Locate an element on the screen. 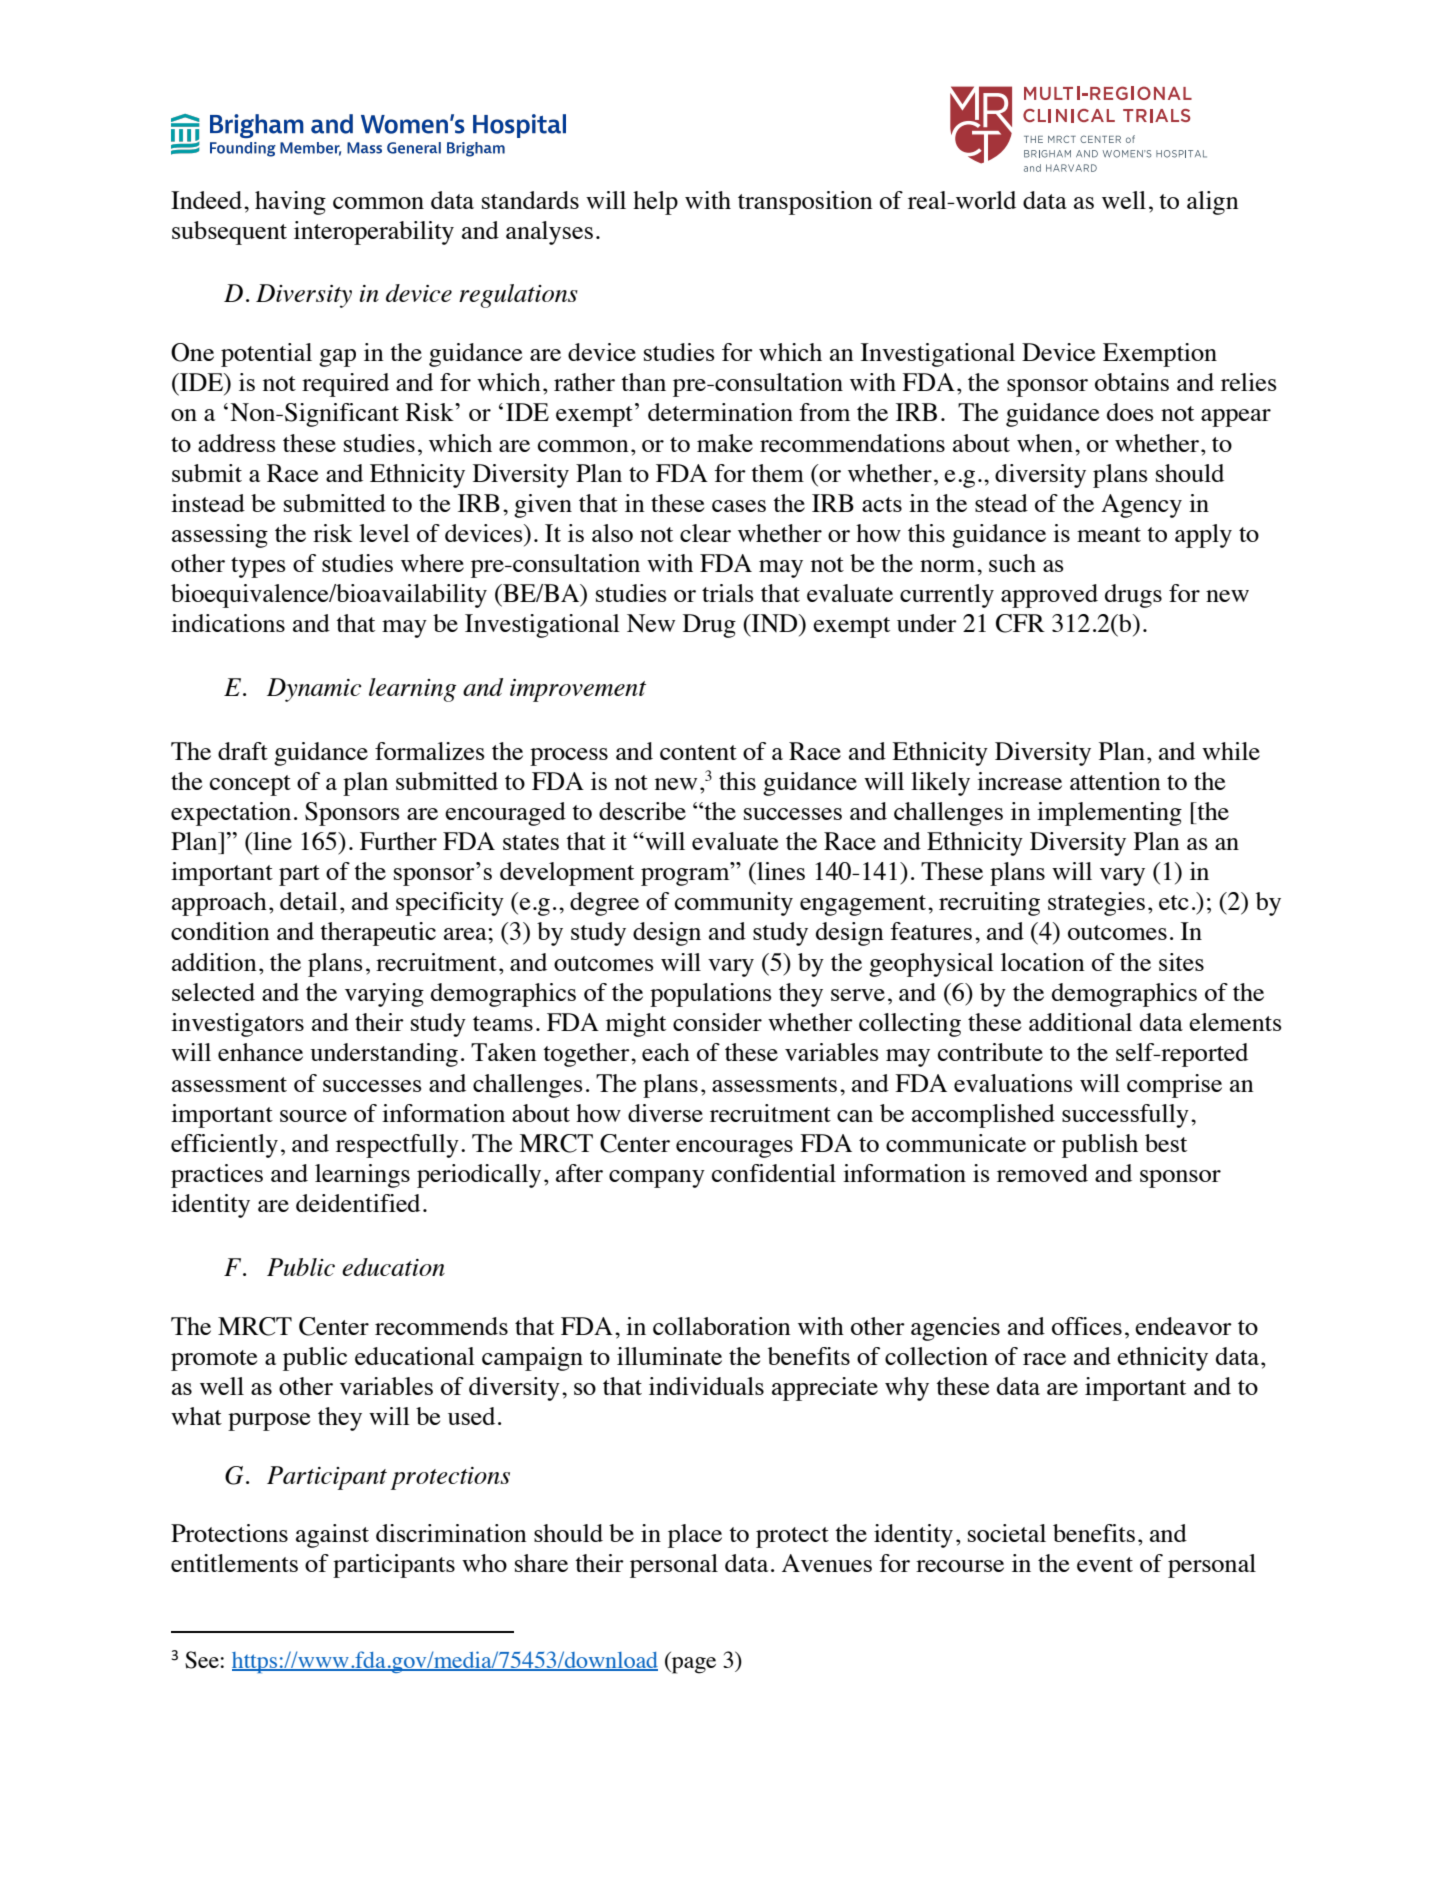 The height and width of the screenshot is (1882, 1454). align is located at coordinates (1213, 203).
